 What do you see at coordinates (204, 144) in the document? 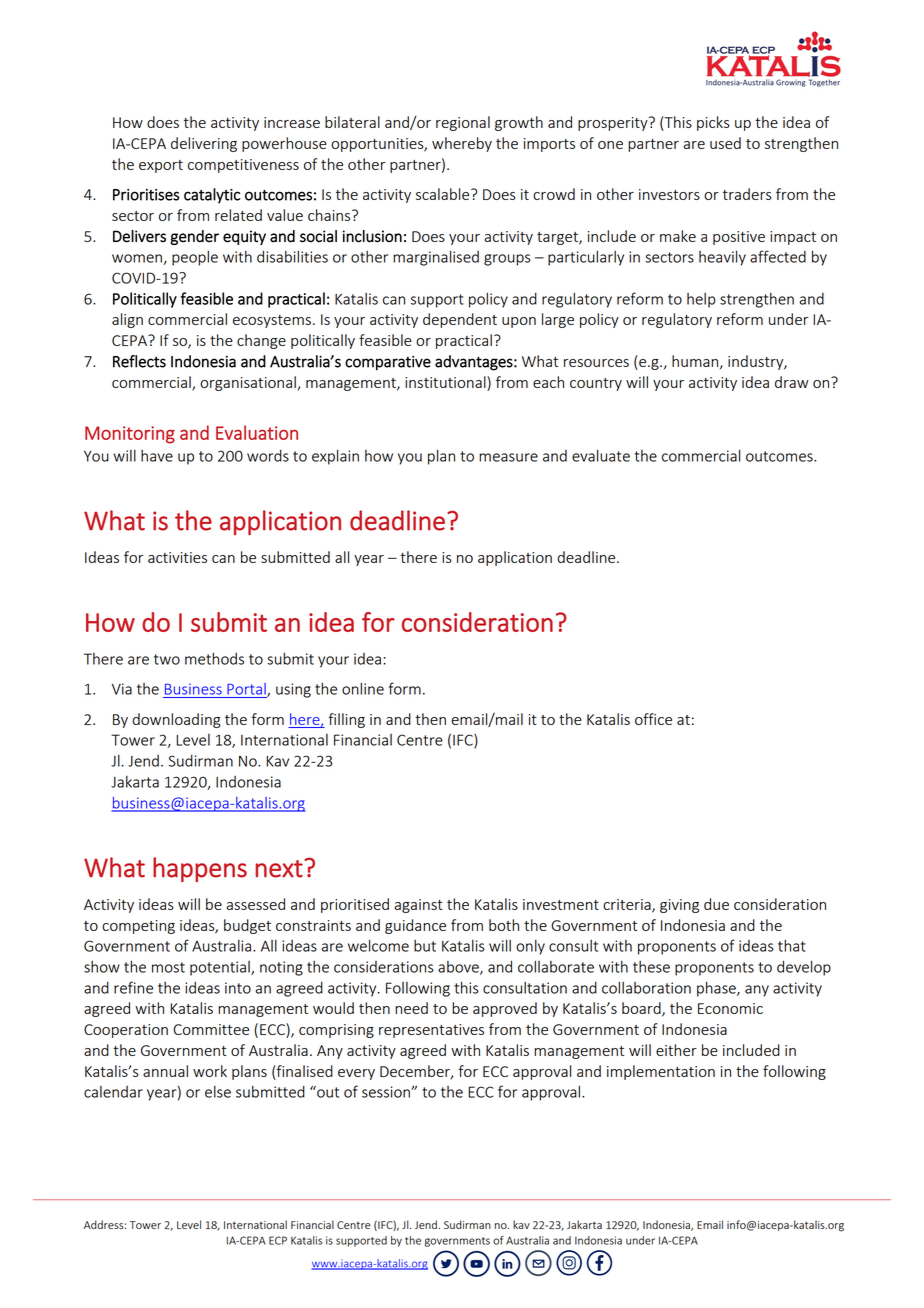
I see `delivering` at bounding box center [204, 144].
